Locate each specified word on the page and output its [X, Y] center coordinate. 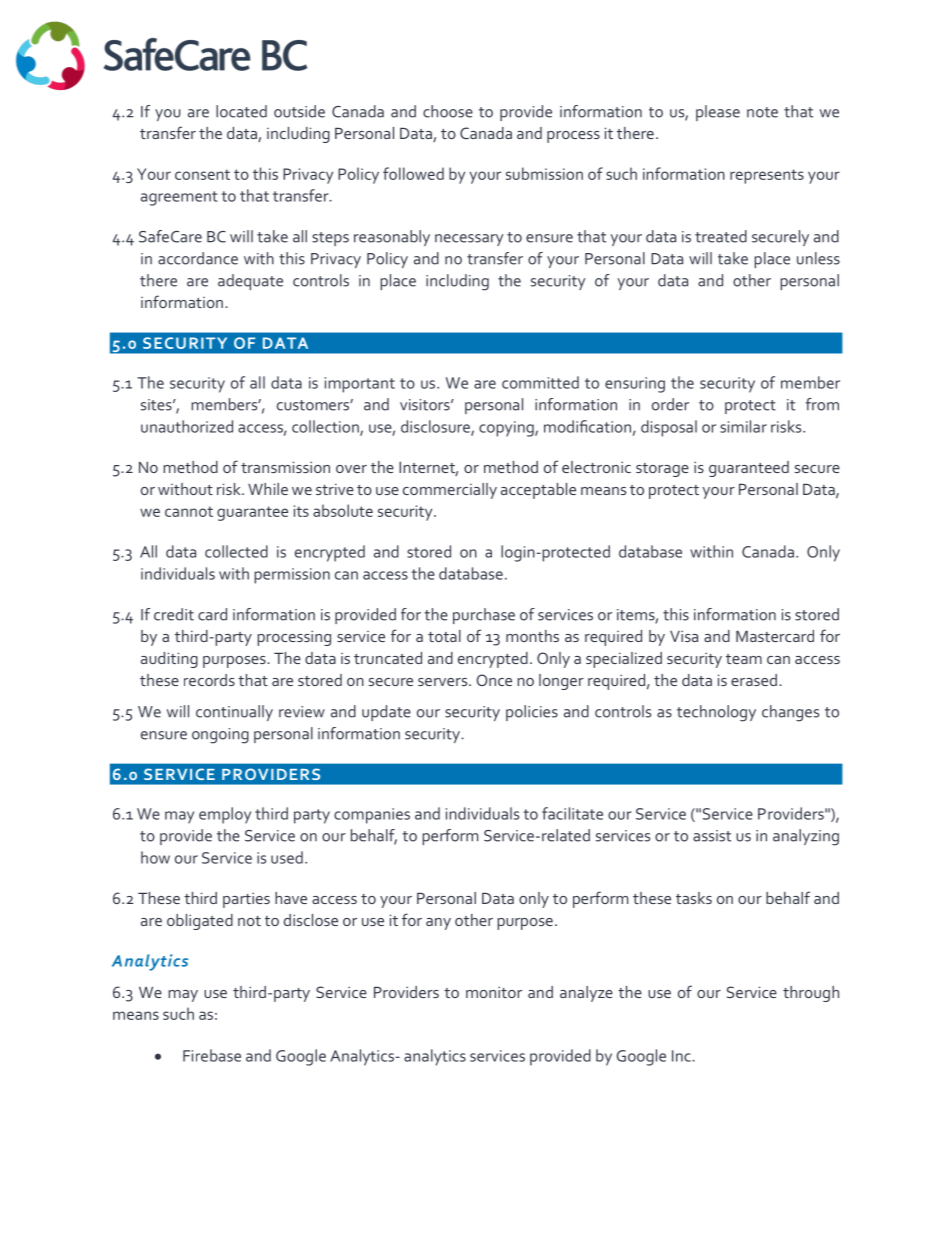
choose [448, 111]
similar [743, 426]
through [811, 994]
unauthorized [187, 426]
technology [716, 713]
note [762, 112]
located [241, 111]
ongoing [220, 736]
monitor [494, 992]
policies [532, 713]
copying [507, 429]
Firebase [212, 1055]
